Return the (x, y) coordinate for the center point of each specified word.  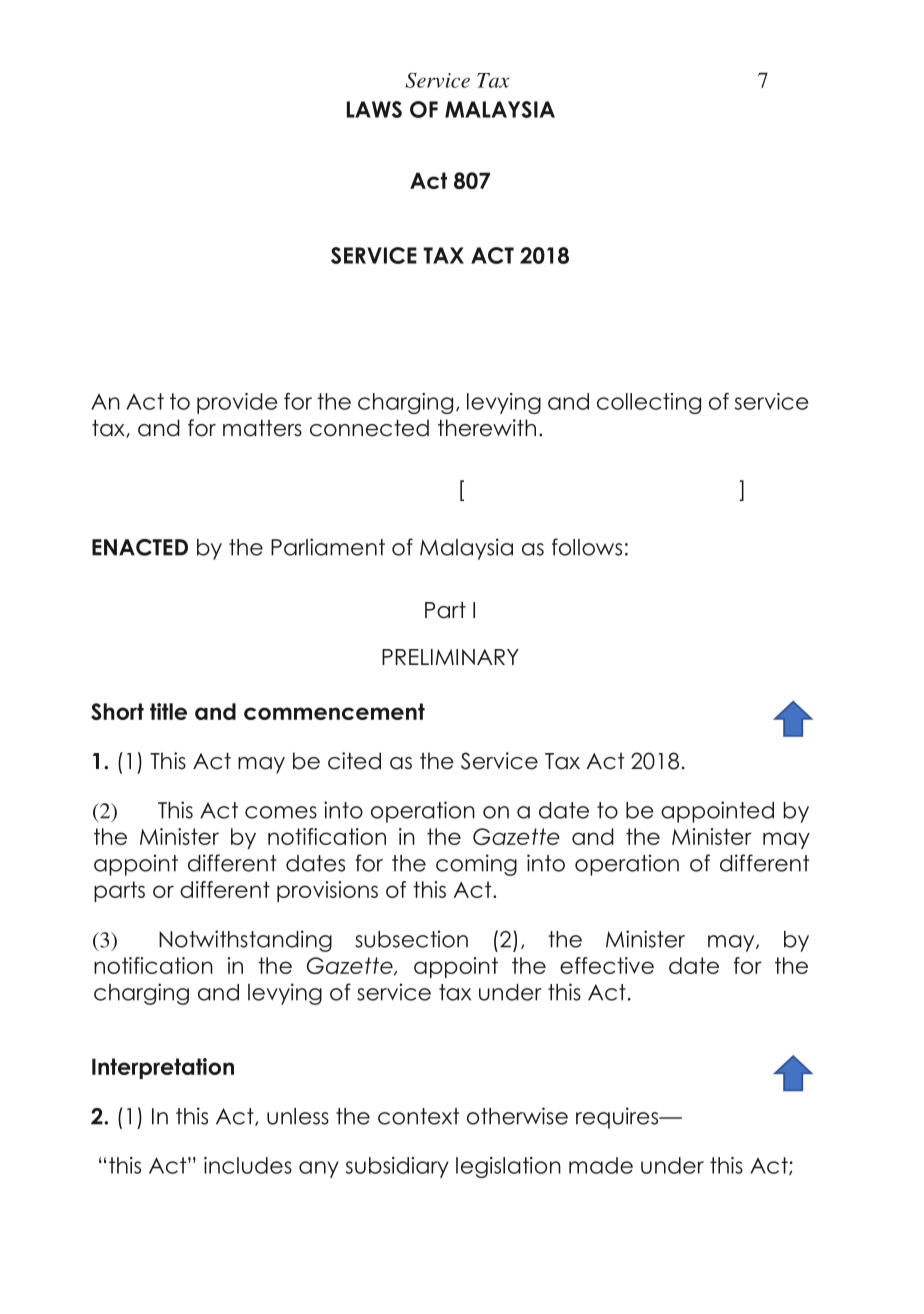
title (168, 711)
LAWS (374, 109)
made (601, 1165)
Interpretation (163, 1068)
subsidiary (397, 1167)
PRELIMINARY (450, 657)
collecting (649, 403)
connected (369, 428)
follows (587, 547)
